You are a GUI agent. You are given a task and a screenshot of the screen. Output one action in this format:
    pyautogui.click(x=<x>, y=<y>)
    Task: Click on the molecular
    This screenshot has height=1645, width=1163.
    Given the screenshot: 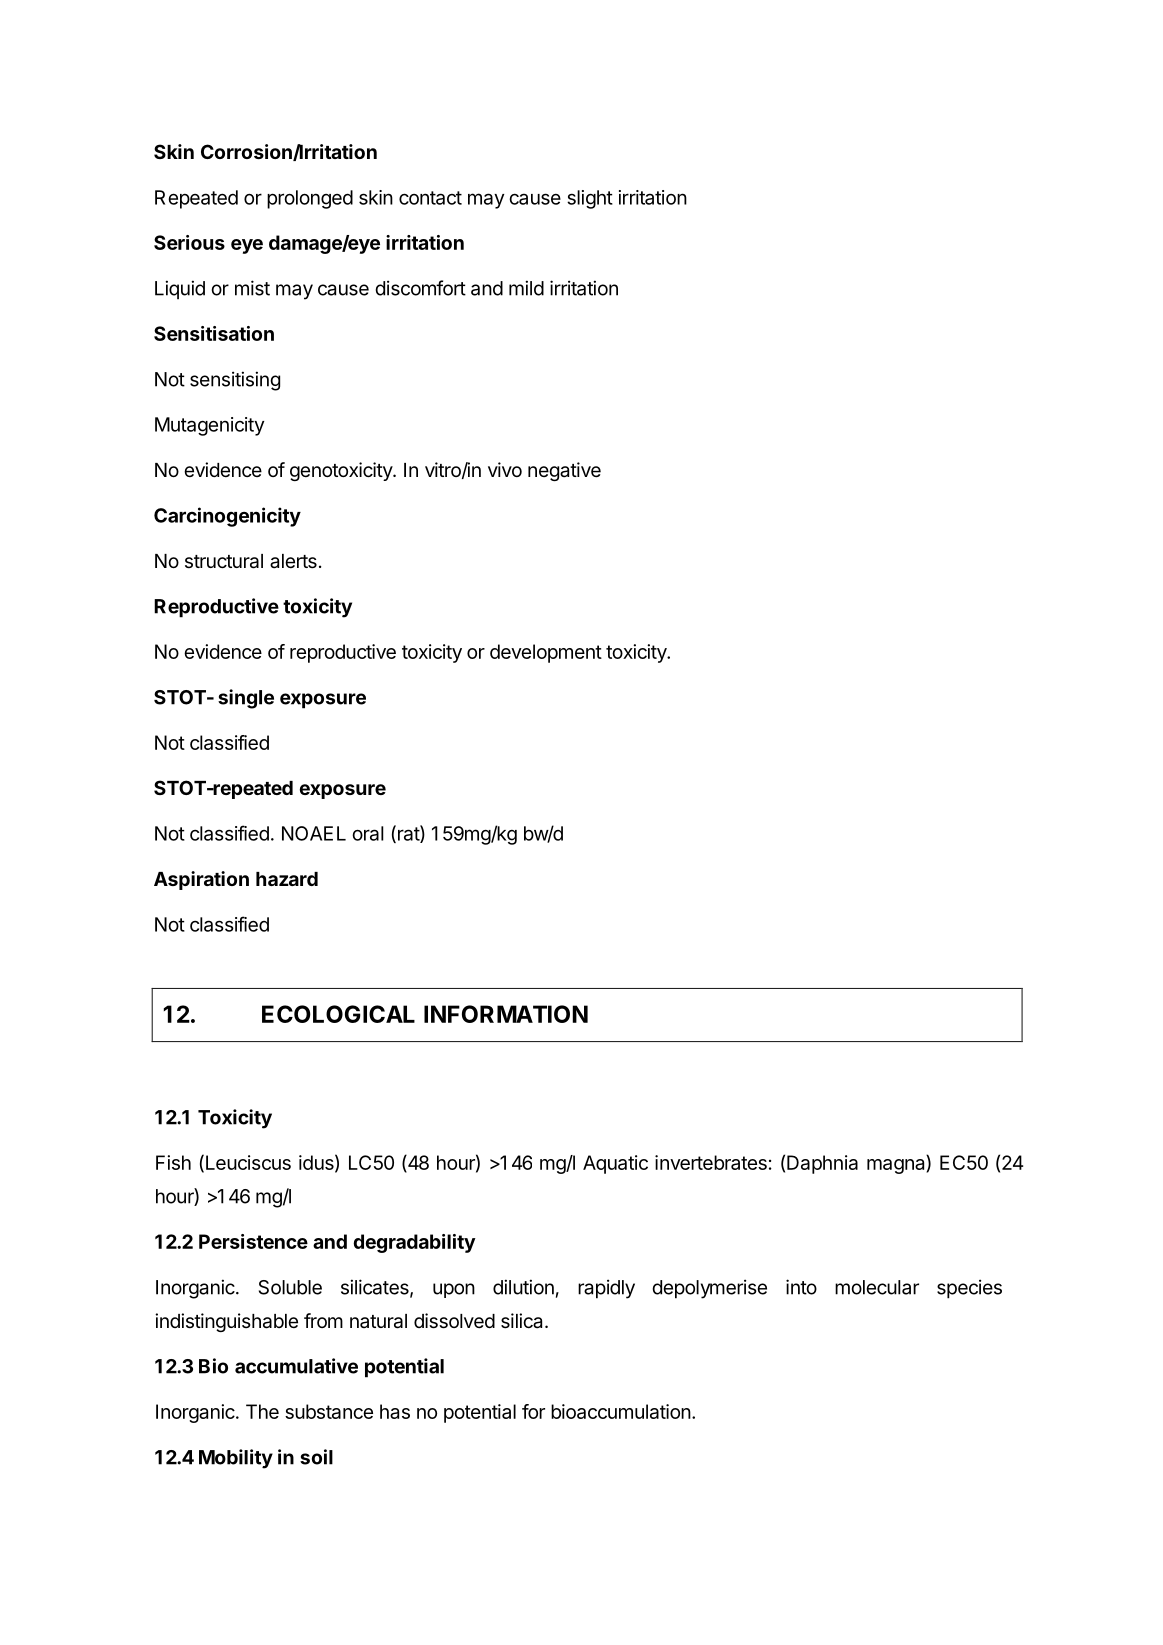 What is the action you would take?
    pyautogui.click(x=877, y=1287)
